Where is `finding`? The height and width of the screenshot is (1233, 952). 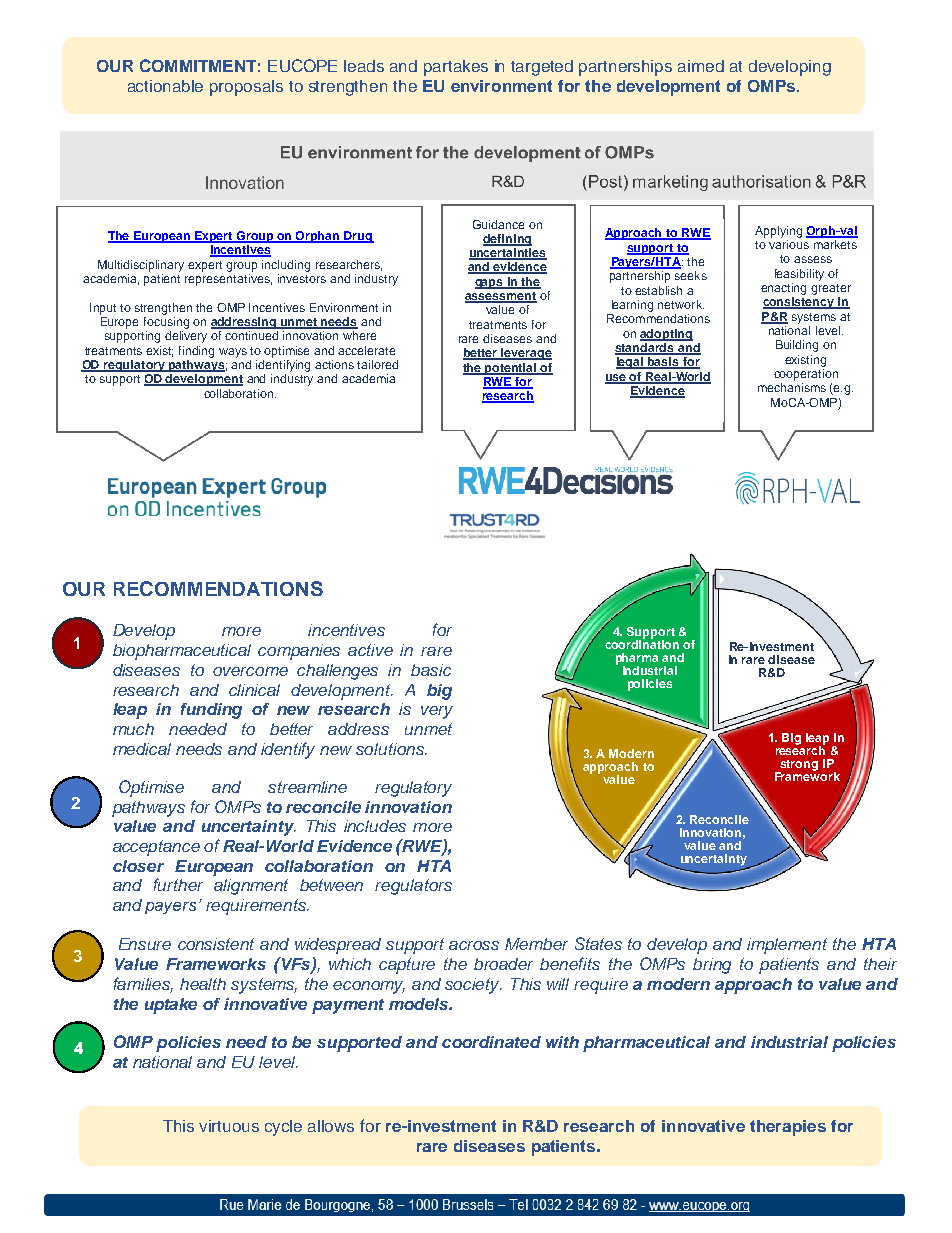 finding is located at coordinates (196, 352).
